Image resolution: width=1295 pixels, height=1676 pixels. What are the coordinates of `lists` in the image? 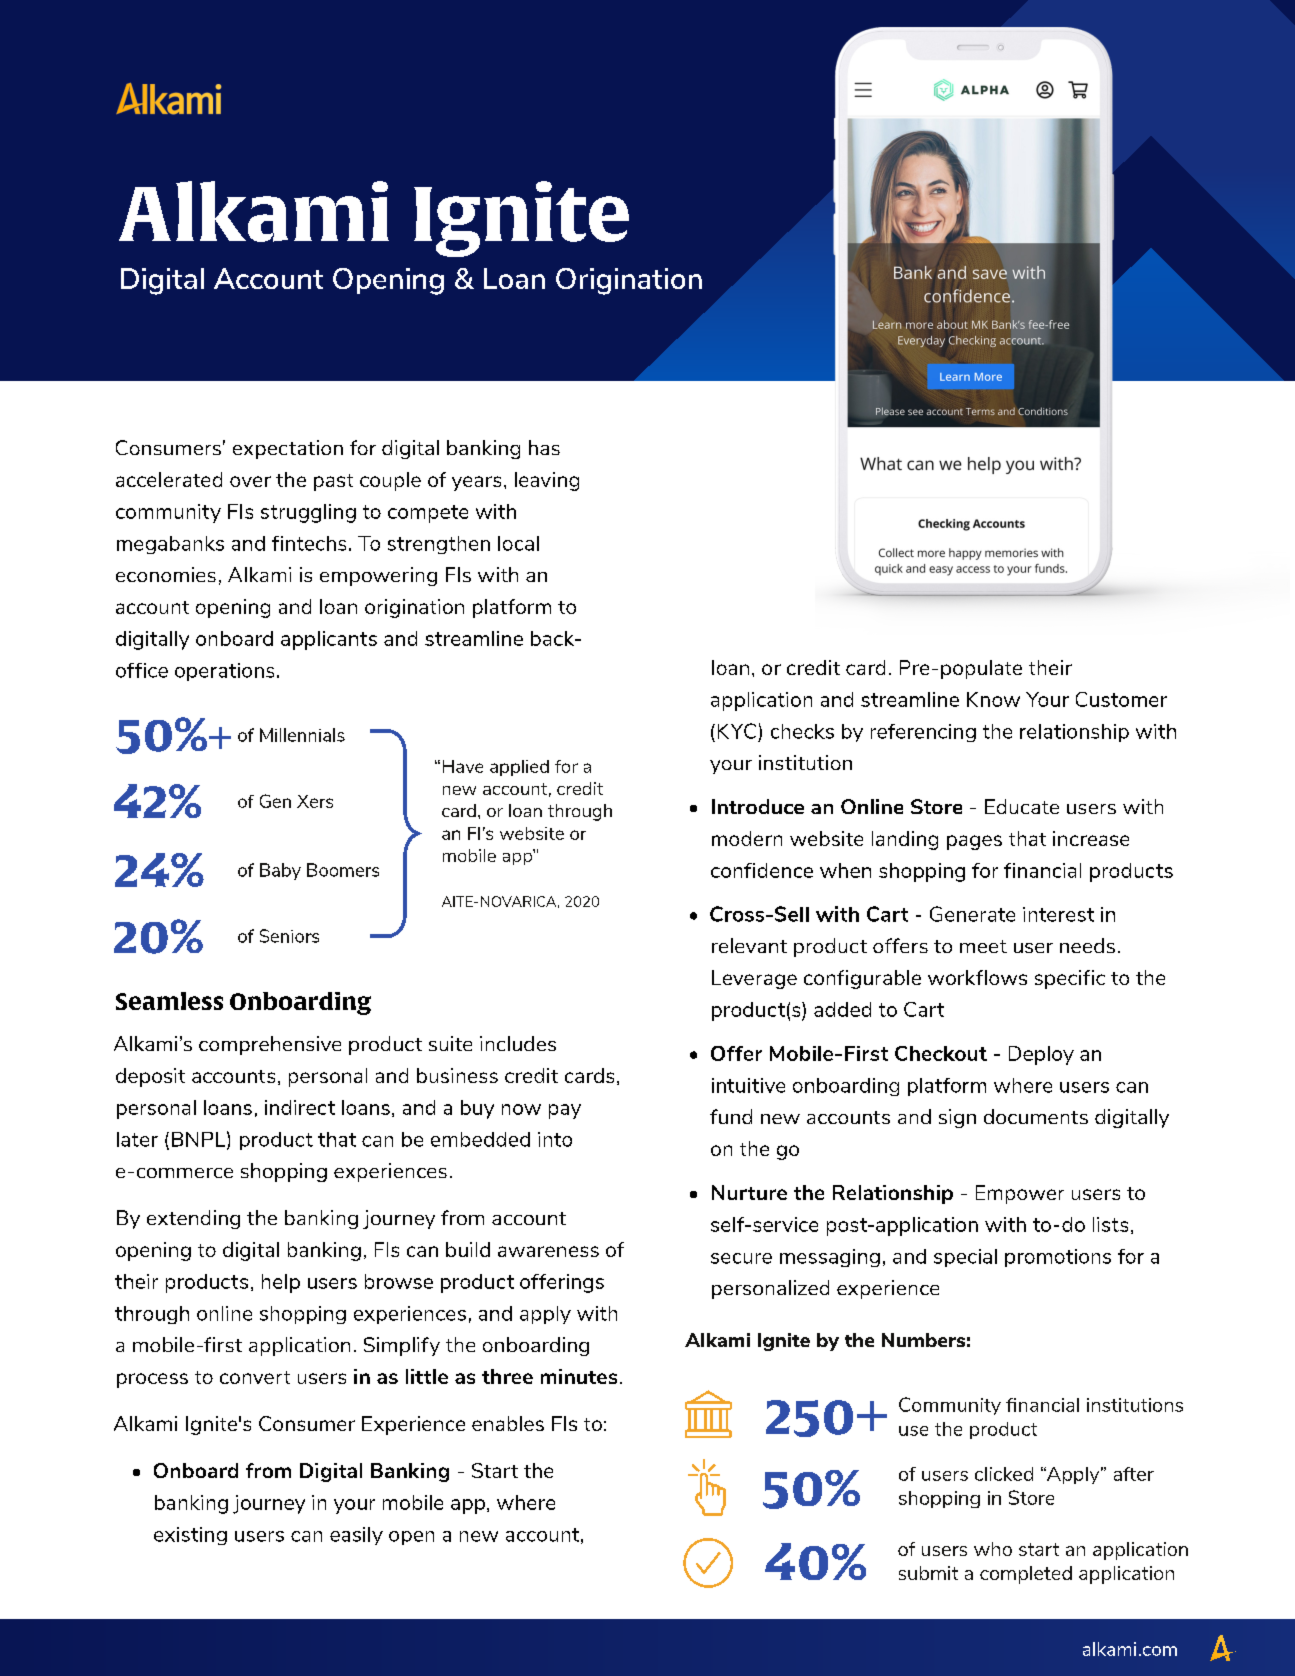 It's located at (1110, 1224).
